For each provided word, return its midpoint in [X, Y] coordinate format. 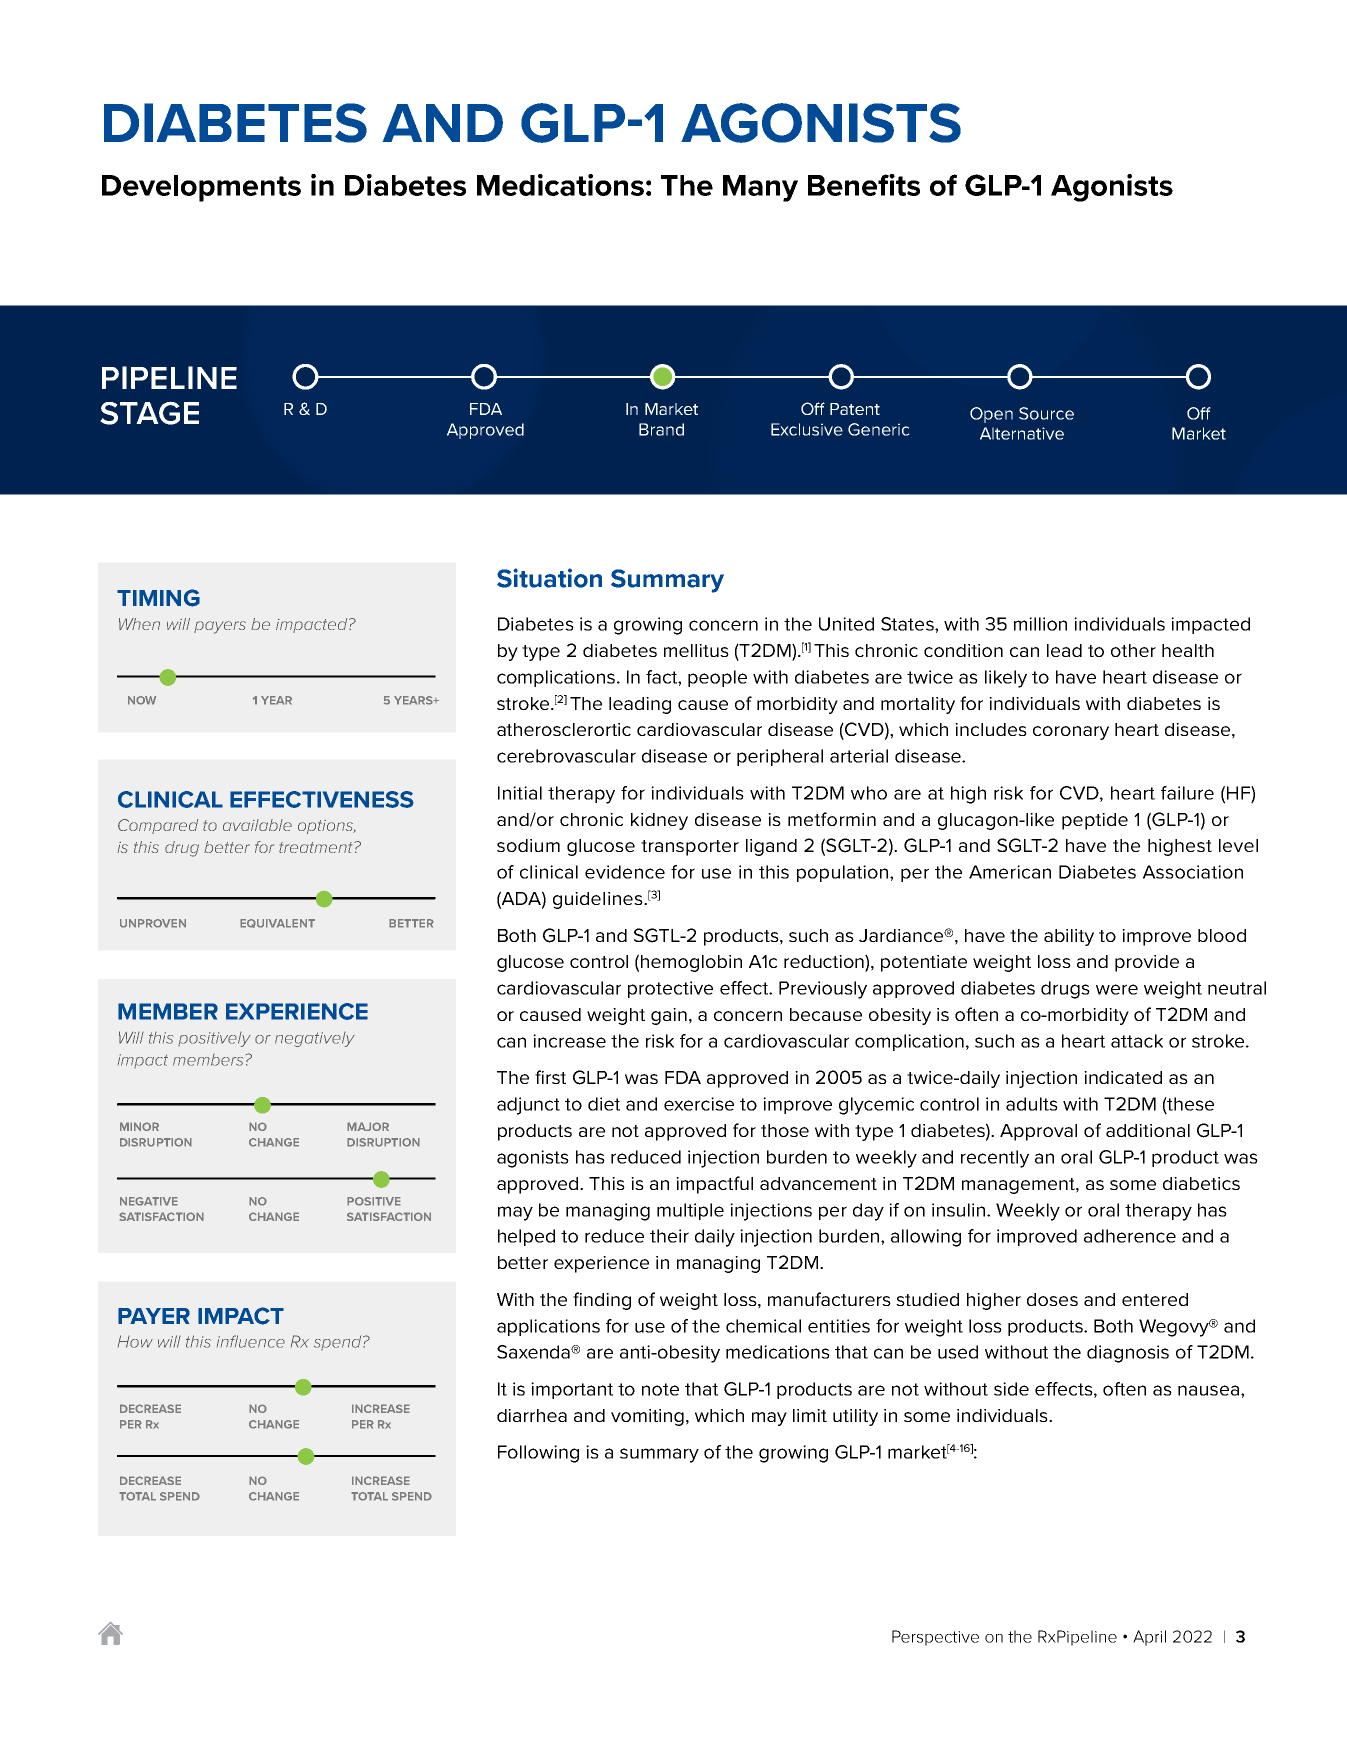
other [1133, 650]
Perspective [935, 1638]
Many [760, 188]
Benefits [864, 185]
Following [538, 1454]
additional [1148, 1130]
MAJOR [368, 1126]
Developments [201, 188]
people [717, 678]
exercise [699, 1104]
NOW [142, 700]
